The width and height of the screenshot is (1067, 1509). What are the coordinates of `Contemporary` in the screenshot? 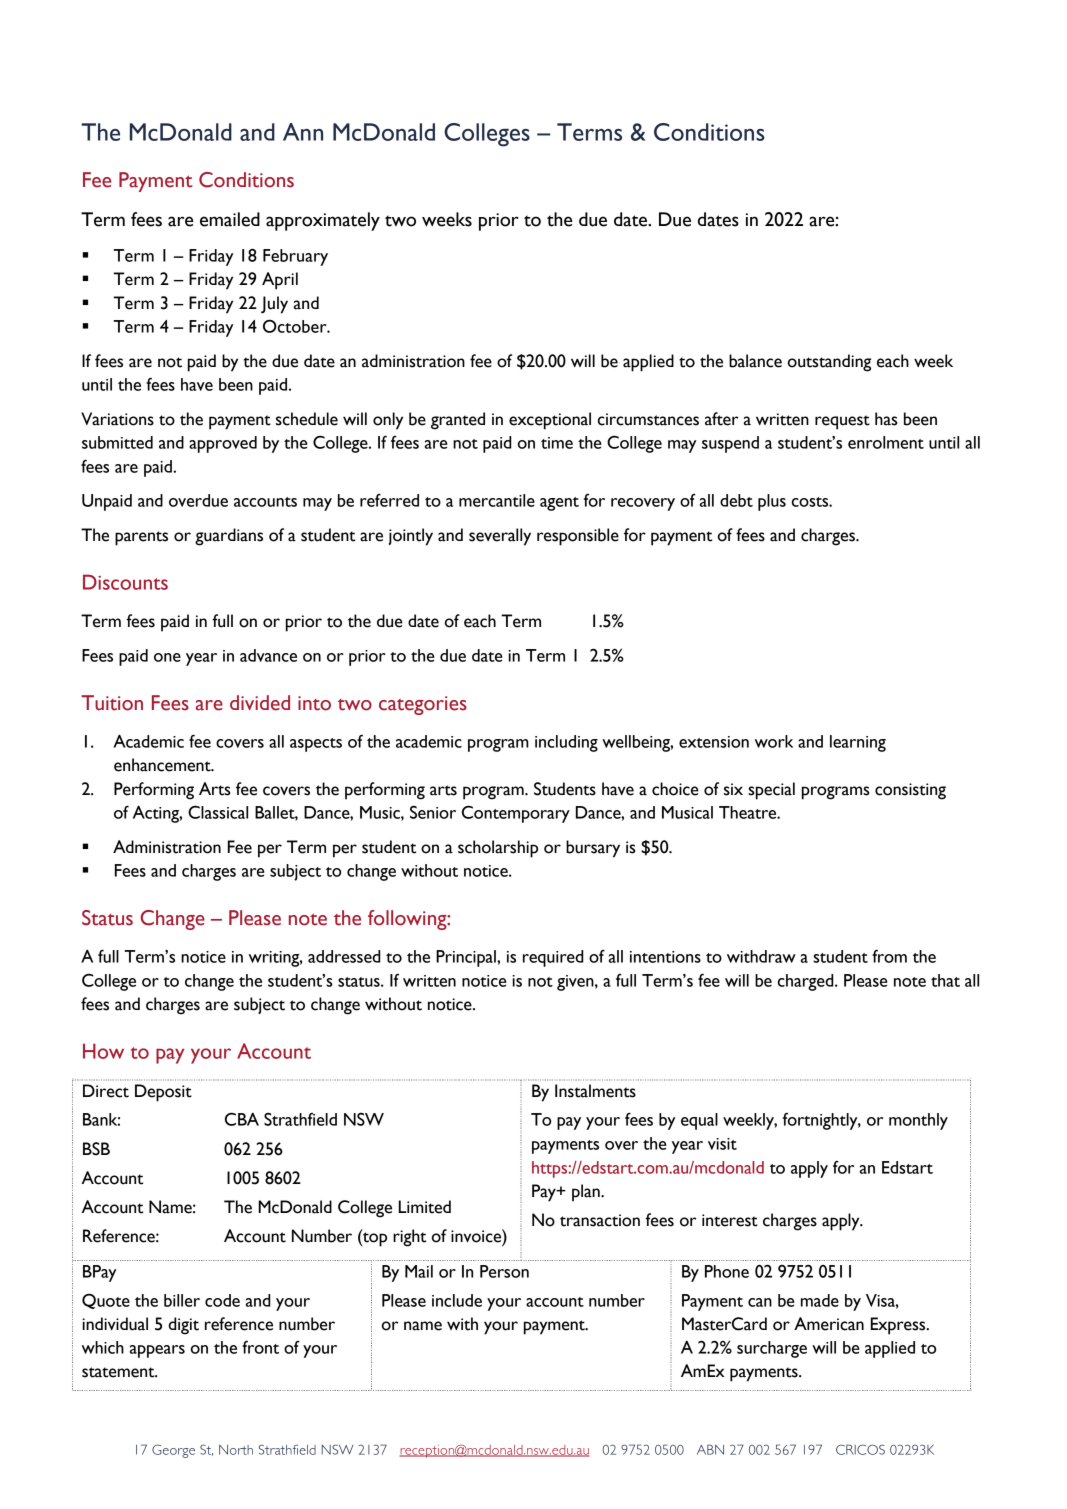 It's located at (516, 814).
